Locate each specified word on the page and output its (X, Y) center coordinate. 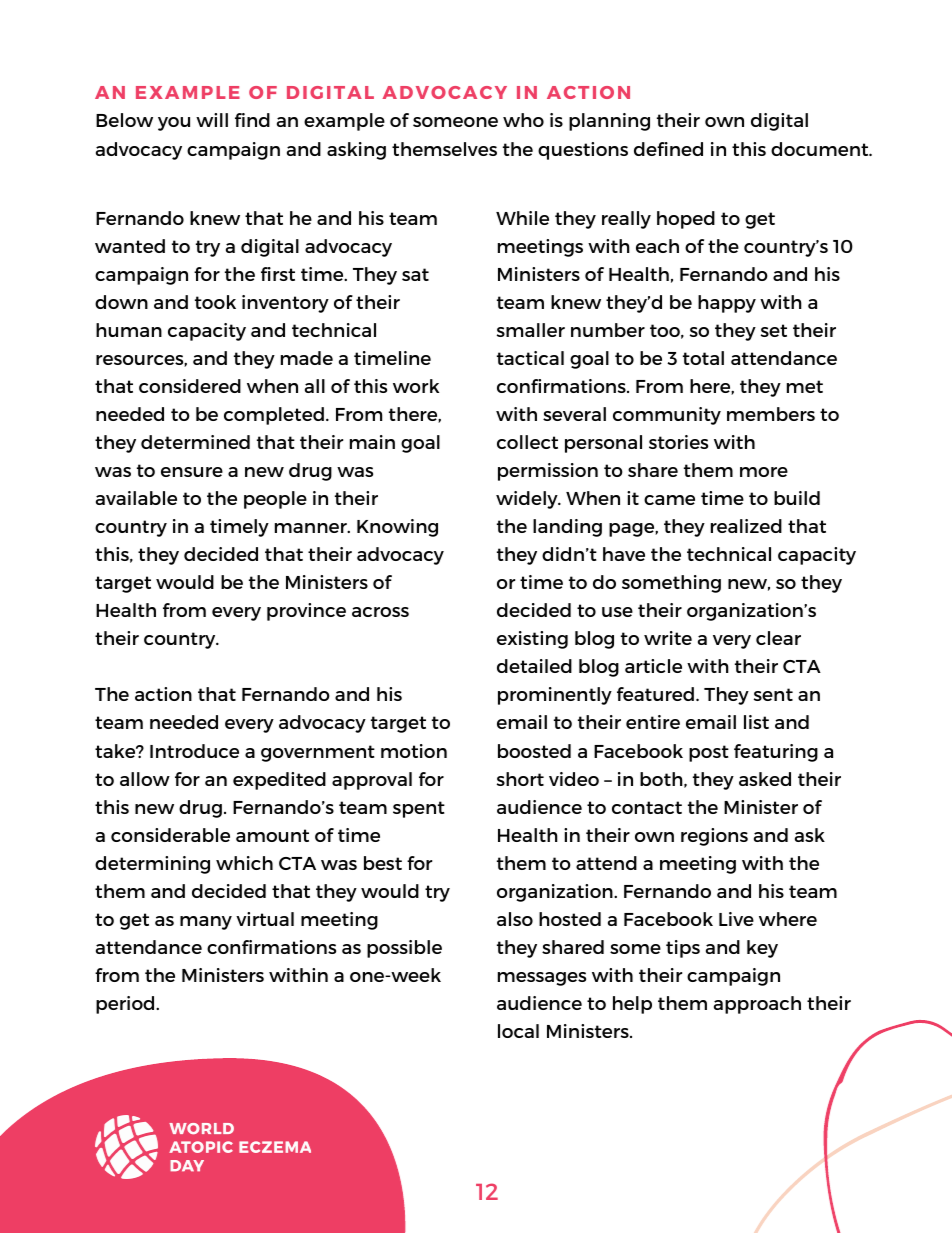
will (212, 120)
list (756, 722)
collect (527, 442)
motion (414, 751)
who (523, 120)
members (771, 414)
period (126, 1005)
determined (195, 442)
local (518, 1031)
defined (668, 149)
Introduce (194, 751)
